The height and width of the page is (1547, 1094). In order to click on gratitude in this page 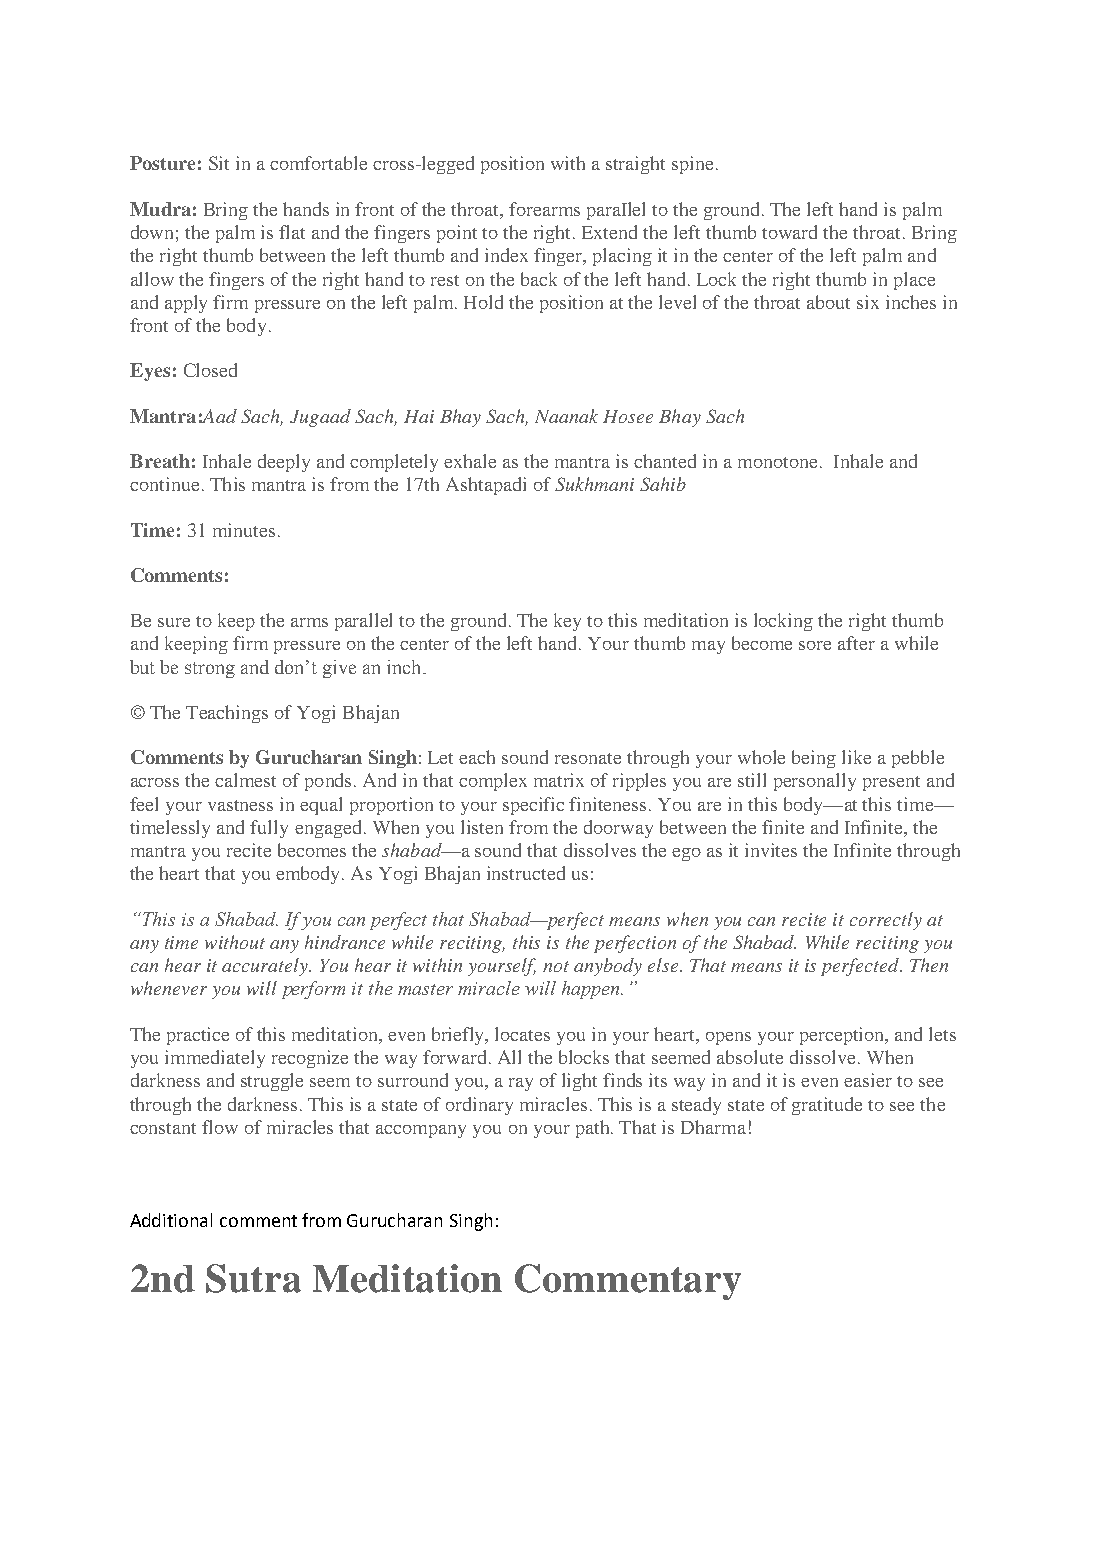, I will do `click(827, 1106)`.
